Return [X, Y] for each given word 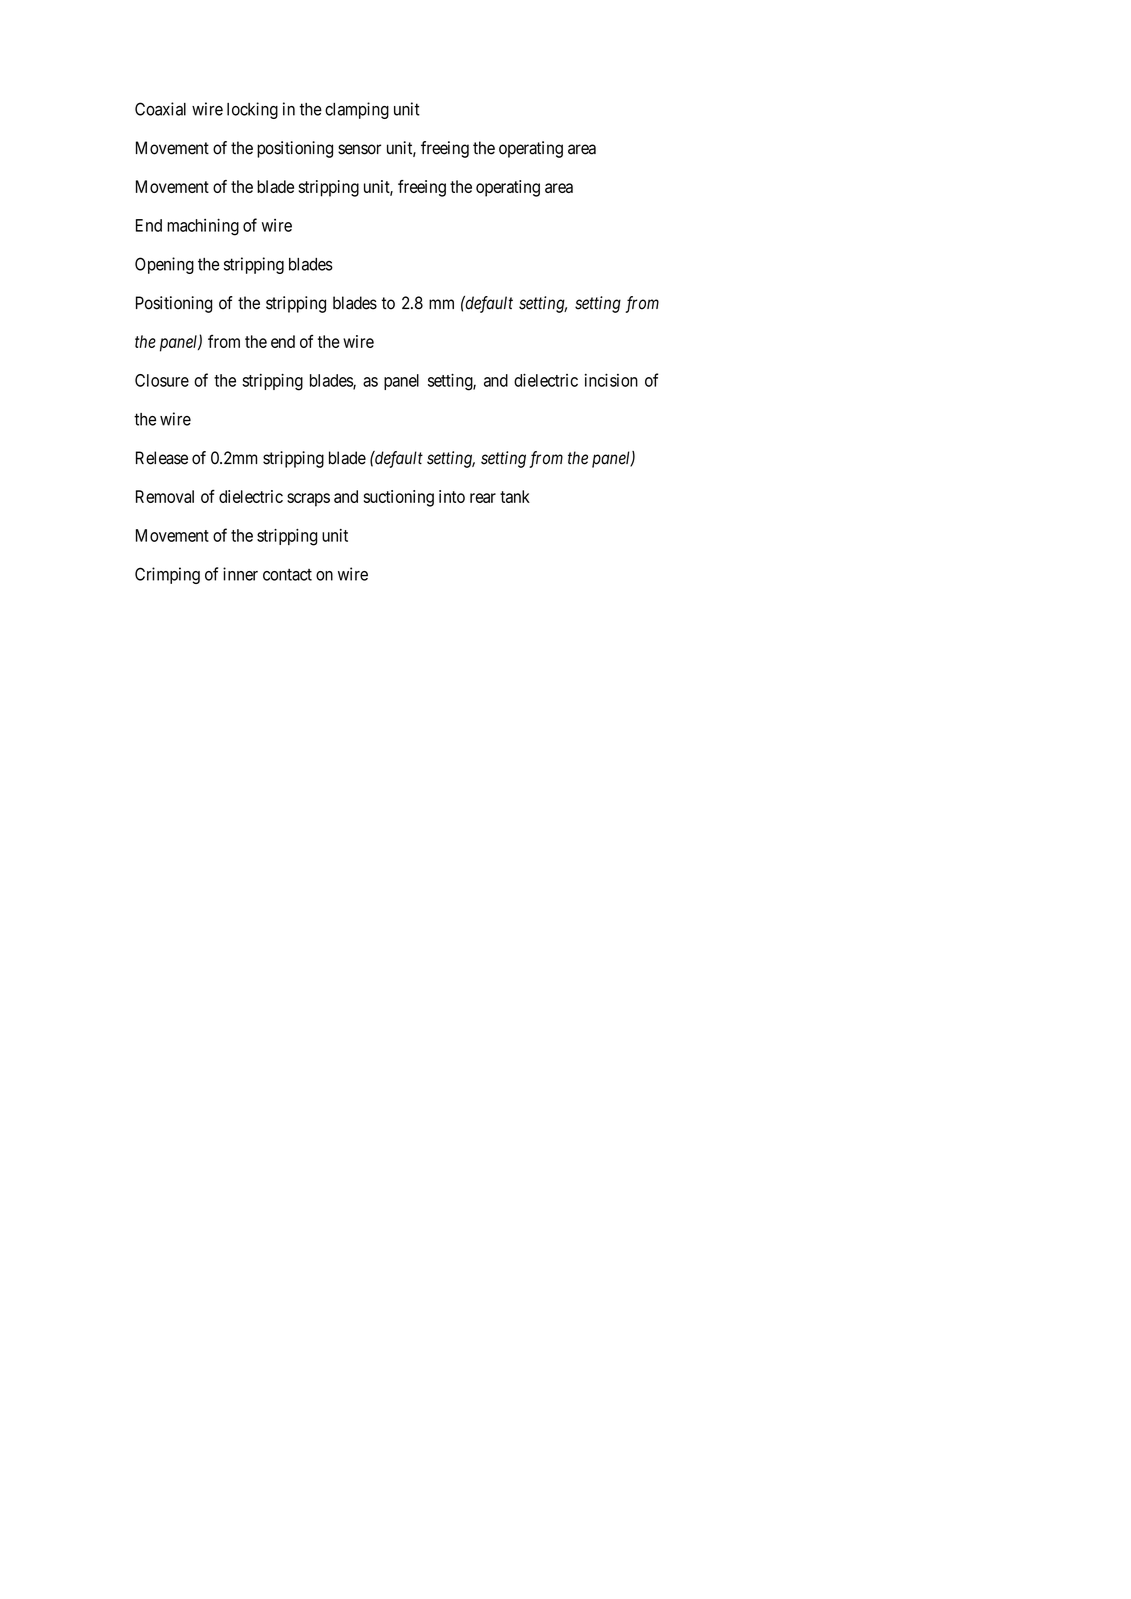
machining [203, 227]
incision [611, 380]
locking [252, 110]
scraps [308, 500]
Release [162, 458]
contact [287, 575]
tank [515, 496]
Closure [162, 380]
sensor [359, 149]
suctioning [399, 498]
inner [240, 574]
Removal [165, 496]
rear [483, 498]
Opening [164, 265]
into [452, 496]
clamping [357, 110]
